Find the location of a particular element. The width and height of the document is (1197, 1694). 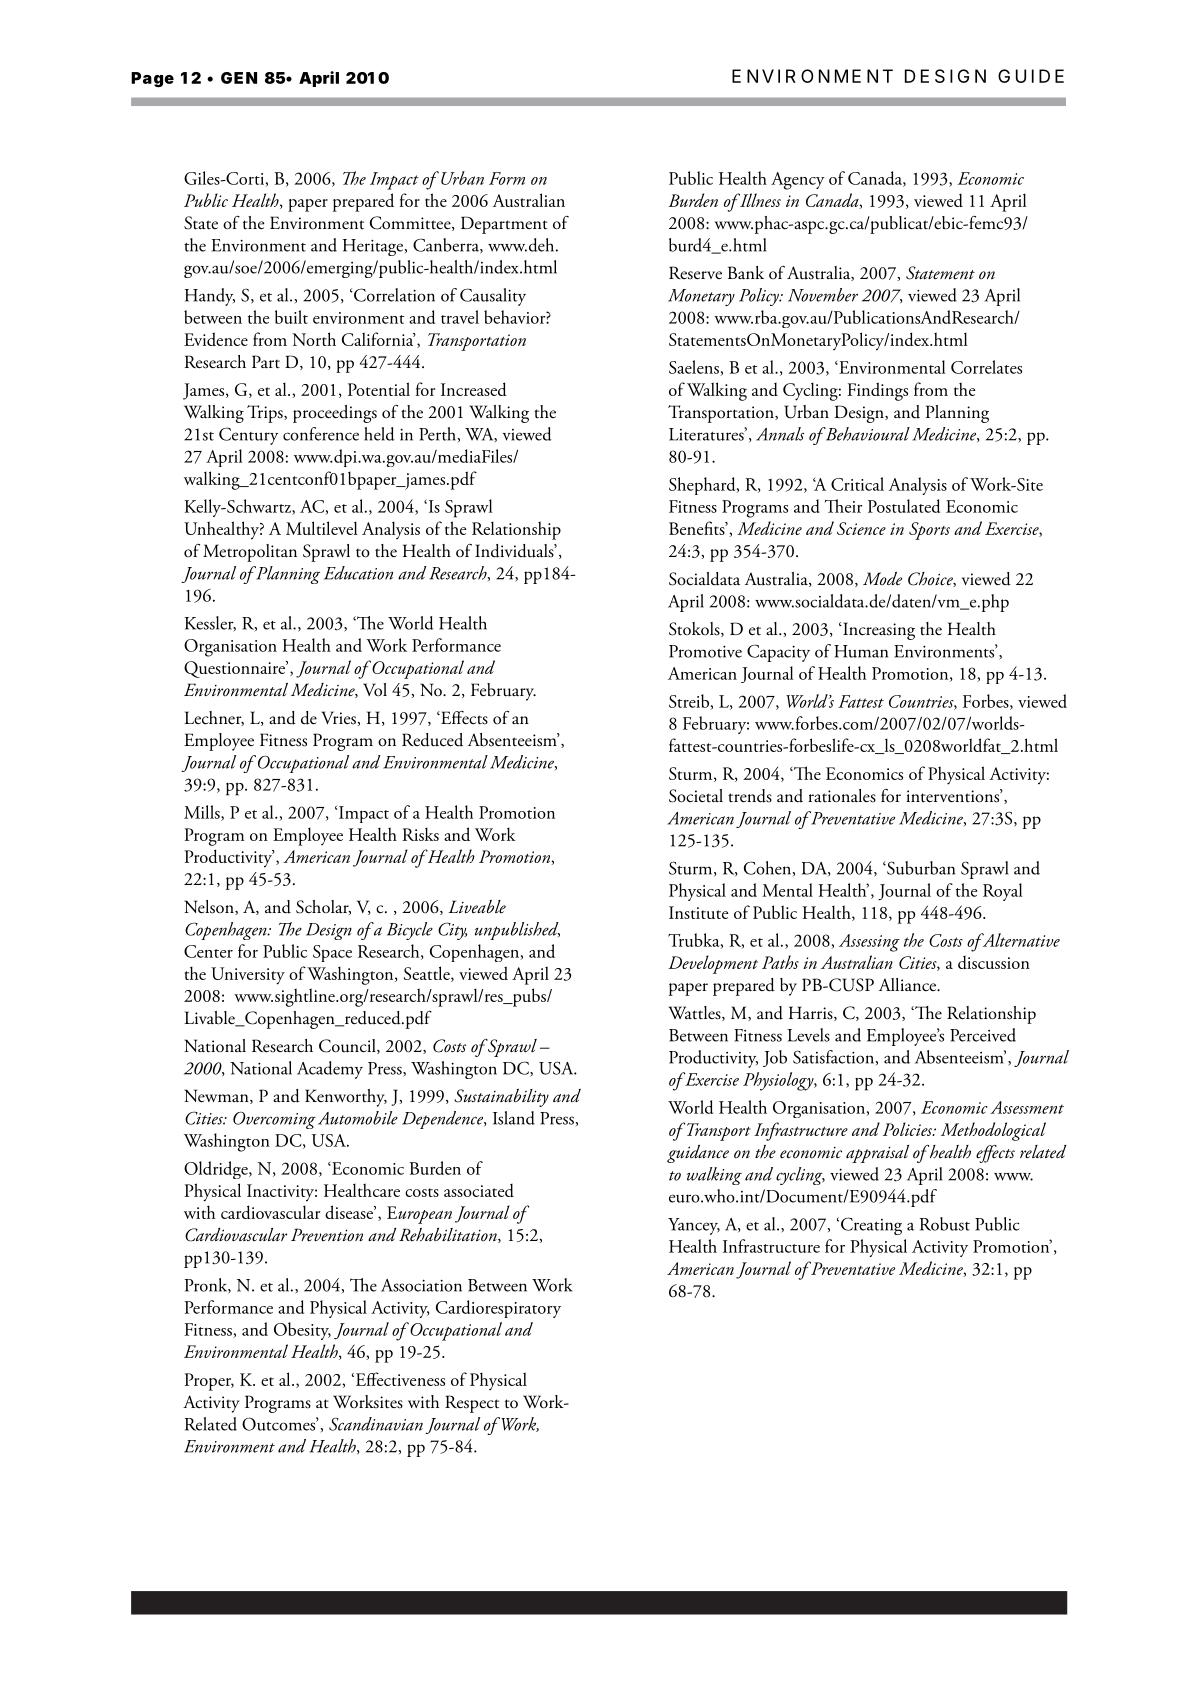

Metropolitan is located at coordinates (250, 553).
